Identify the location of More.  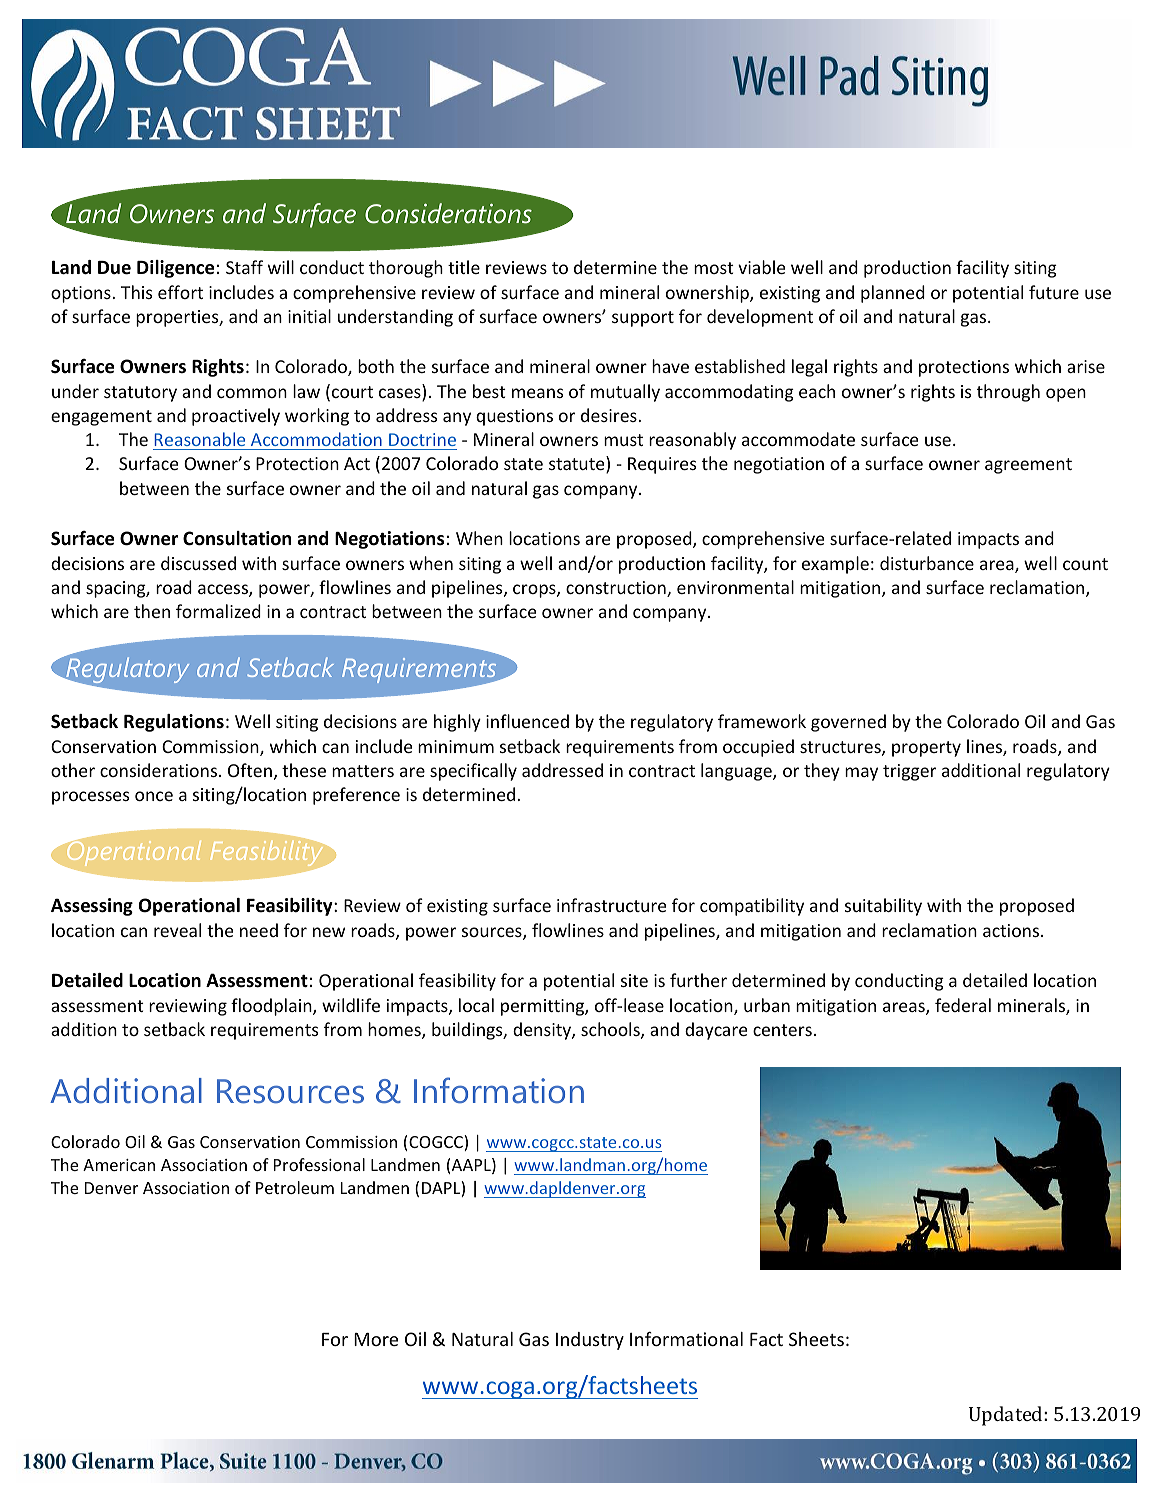
(376, 1339).
